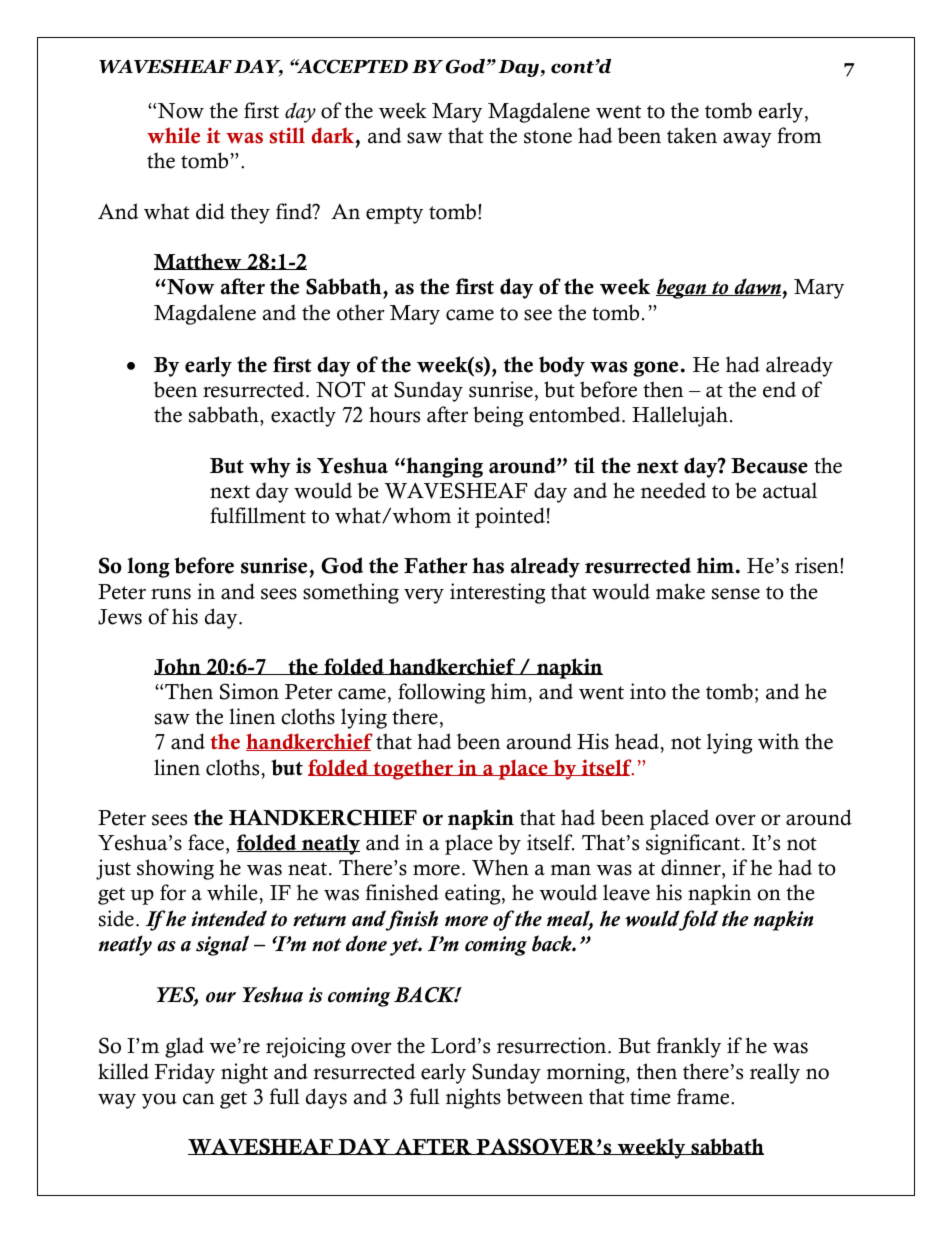  Describe the element at coordinates (548, 137) in the document. I see `stone` at that location.
